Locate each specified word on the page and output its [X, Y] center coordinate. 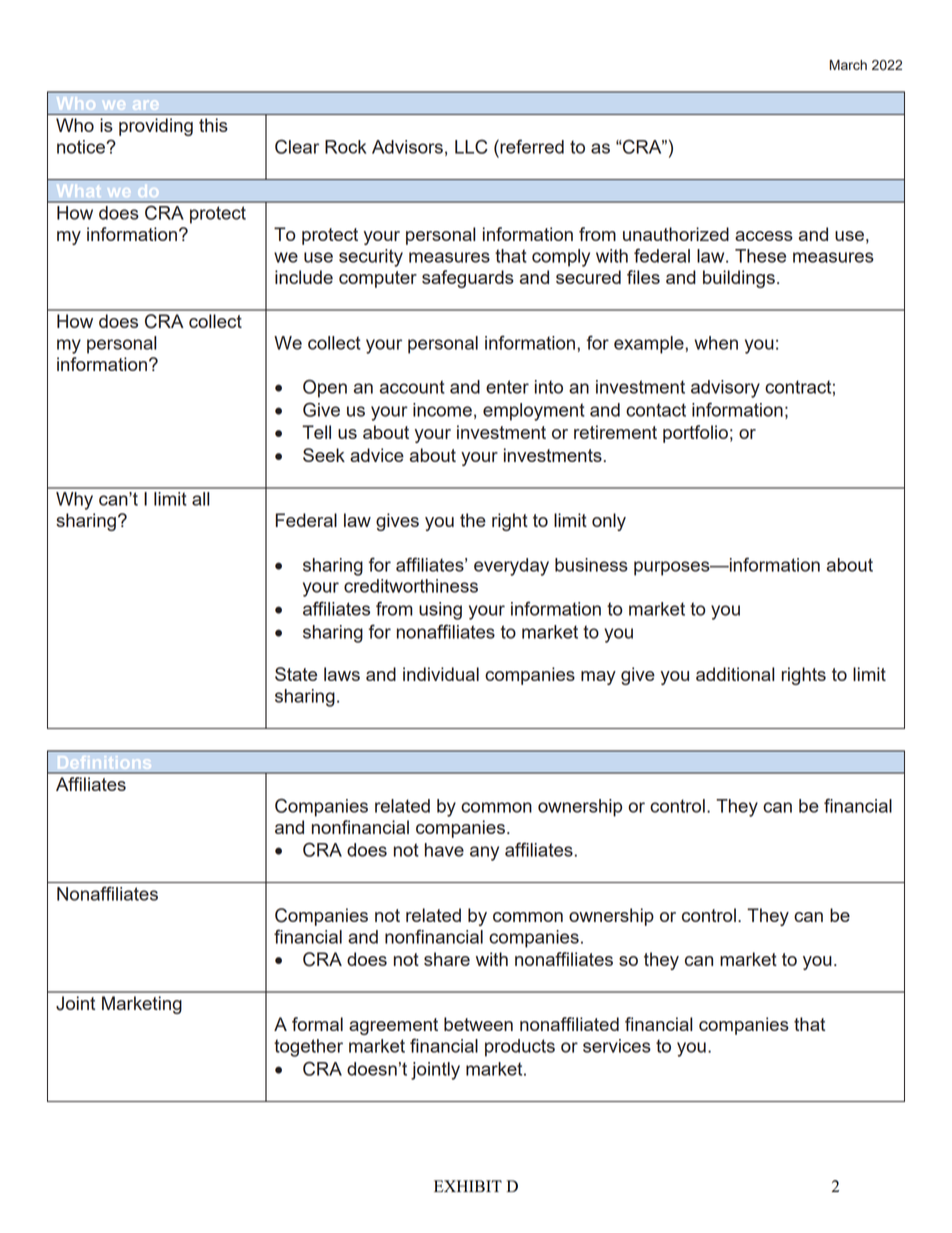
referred [531, 146]
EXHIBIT [468, 1186]
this [213, 125]
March [848, 65]
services [617, 1046]
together [308, 1048]
